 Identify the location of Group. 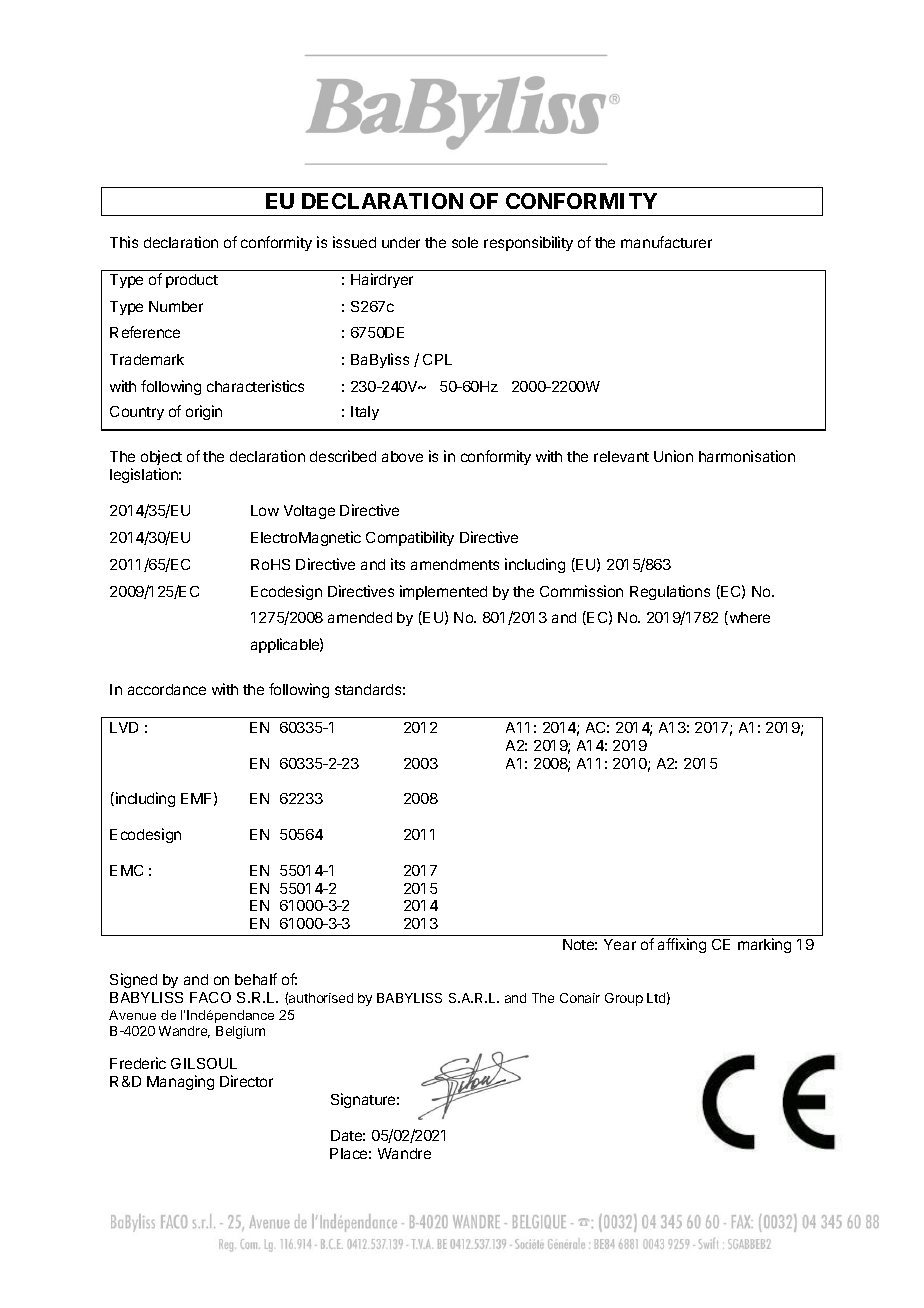
(624, 999).
